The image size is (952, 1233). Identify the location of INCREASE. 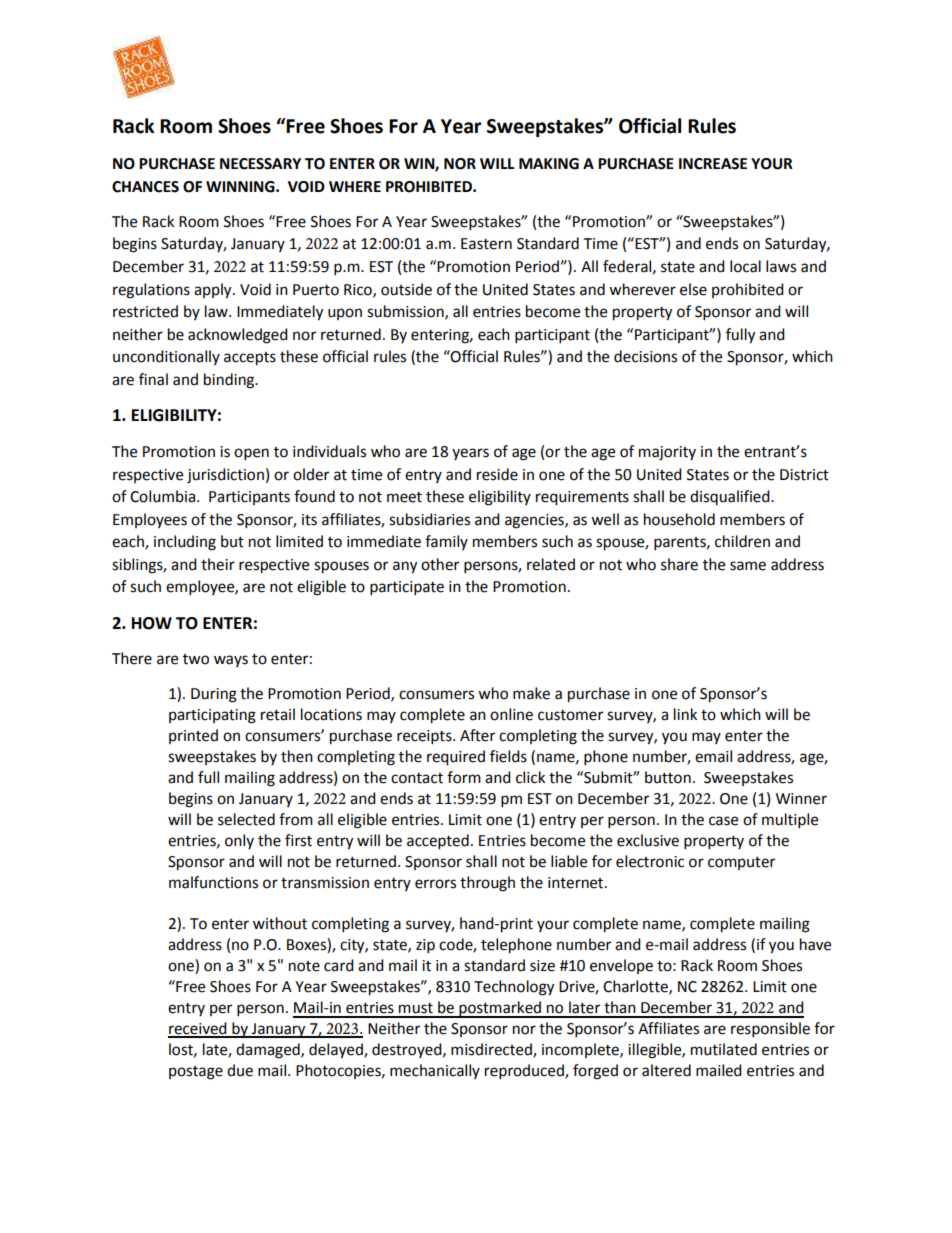
(713, 164).
